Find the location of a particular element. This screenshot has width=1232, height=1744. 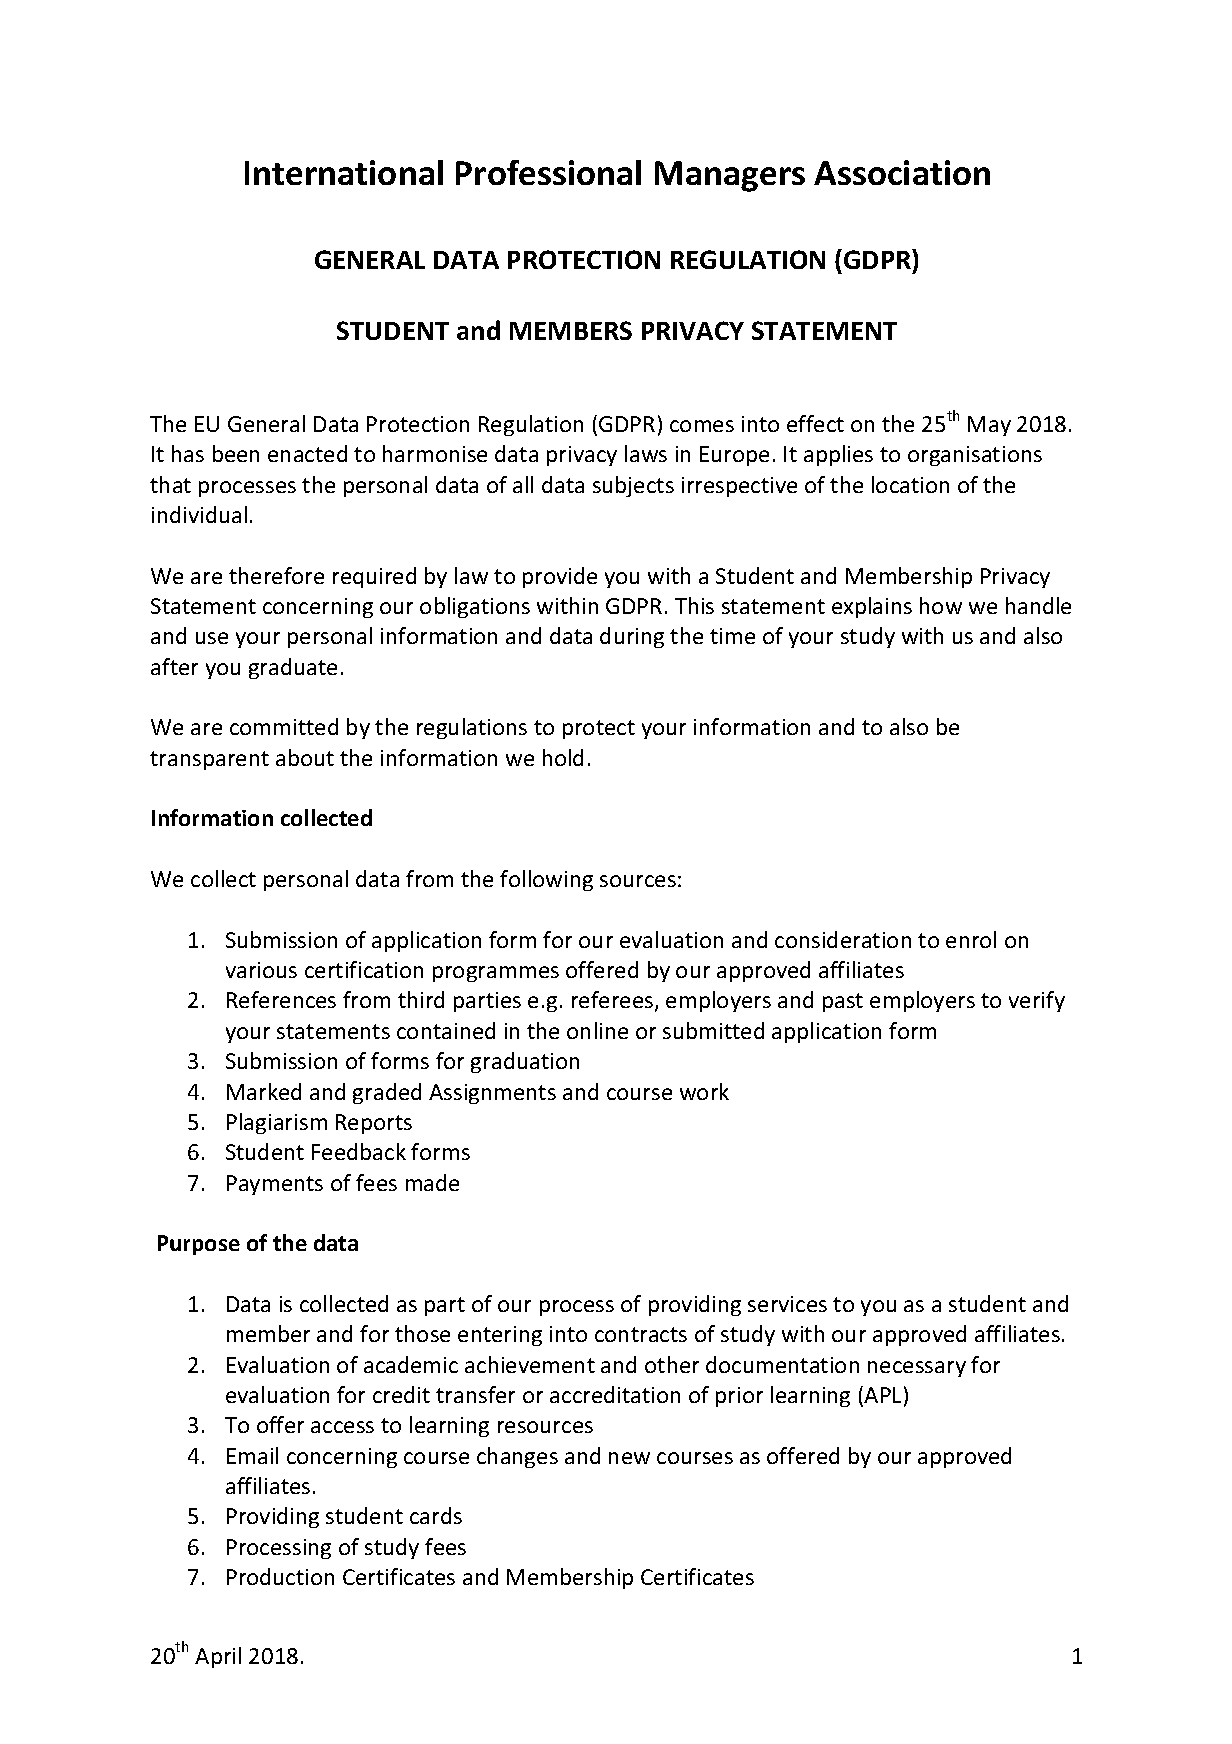

Association is located at coordinates (902, 172).
